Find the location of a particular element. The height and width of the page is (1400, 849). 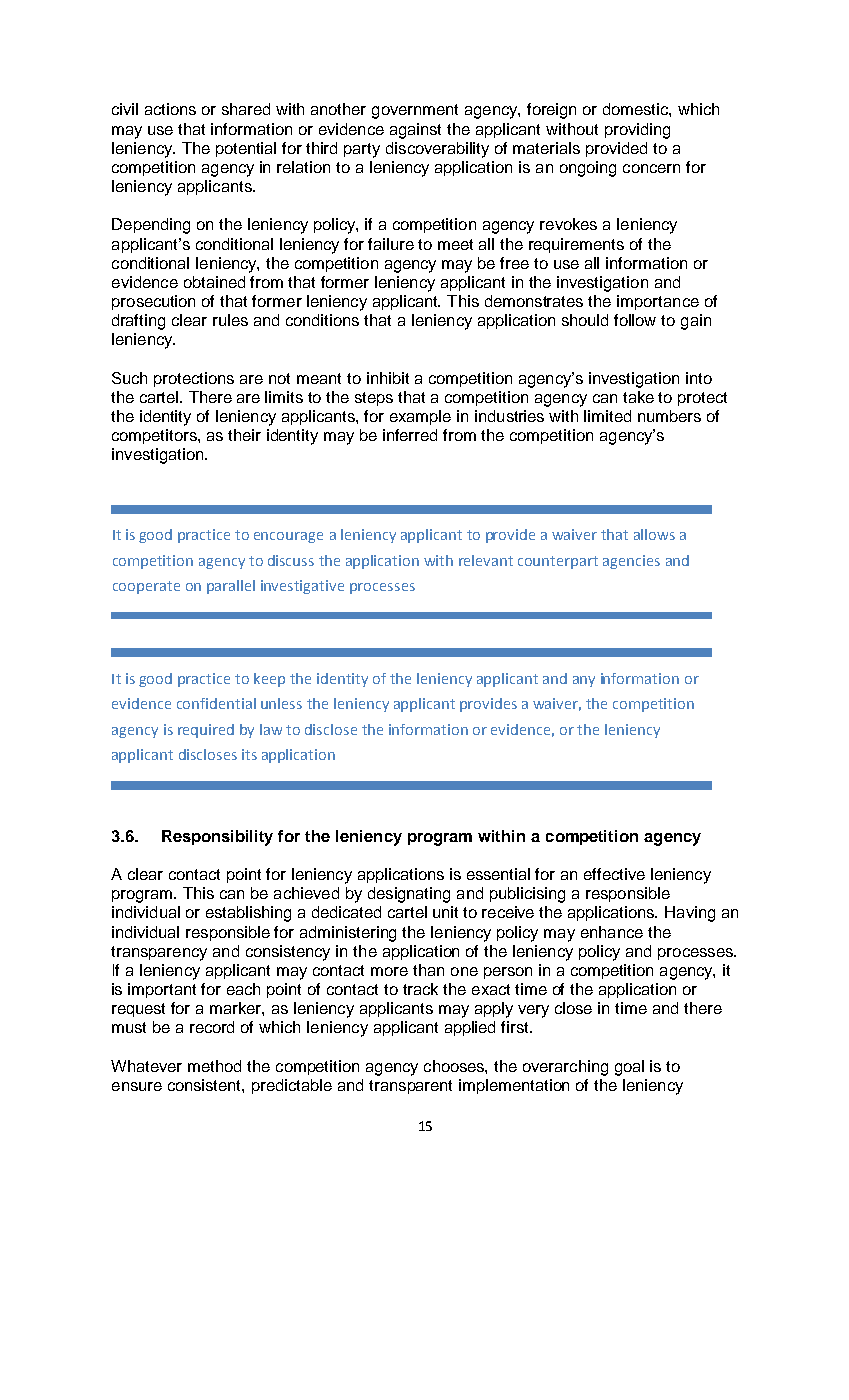

discoverability is located at coordinates (437, 150).
